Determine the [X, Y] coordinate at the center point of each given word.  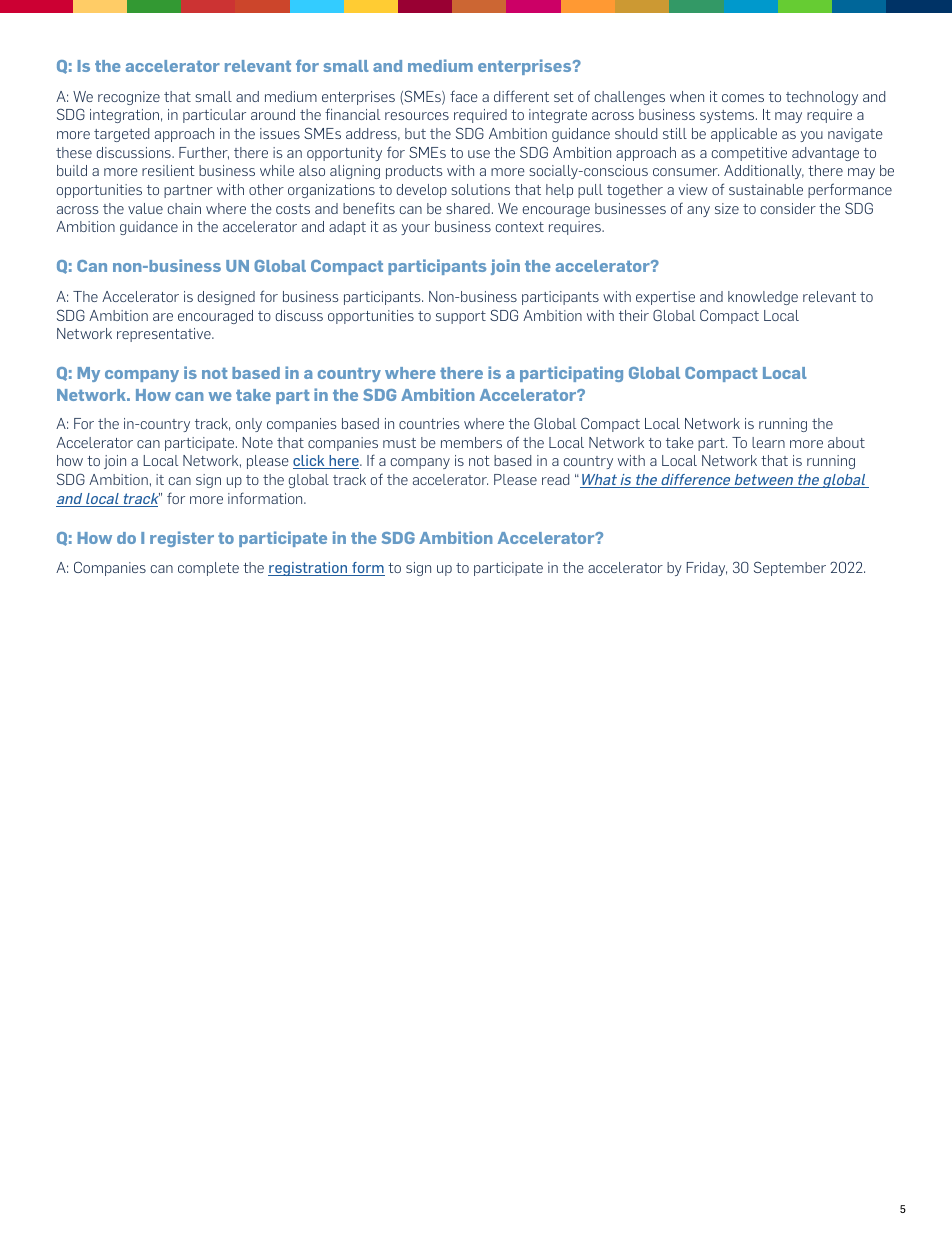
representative [165, 335]
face [464, 96]
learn [768, 442]
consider [788, 208]
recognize [129, 98]
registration [309, 569]
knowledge [763, 298]
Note [258, 442]
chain [184, 208]
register [182, 539]
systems [728, 116]
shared [468, 208]
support [461, 317]
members [471, 442]
